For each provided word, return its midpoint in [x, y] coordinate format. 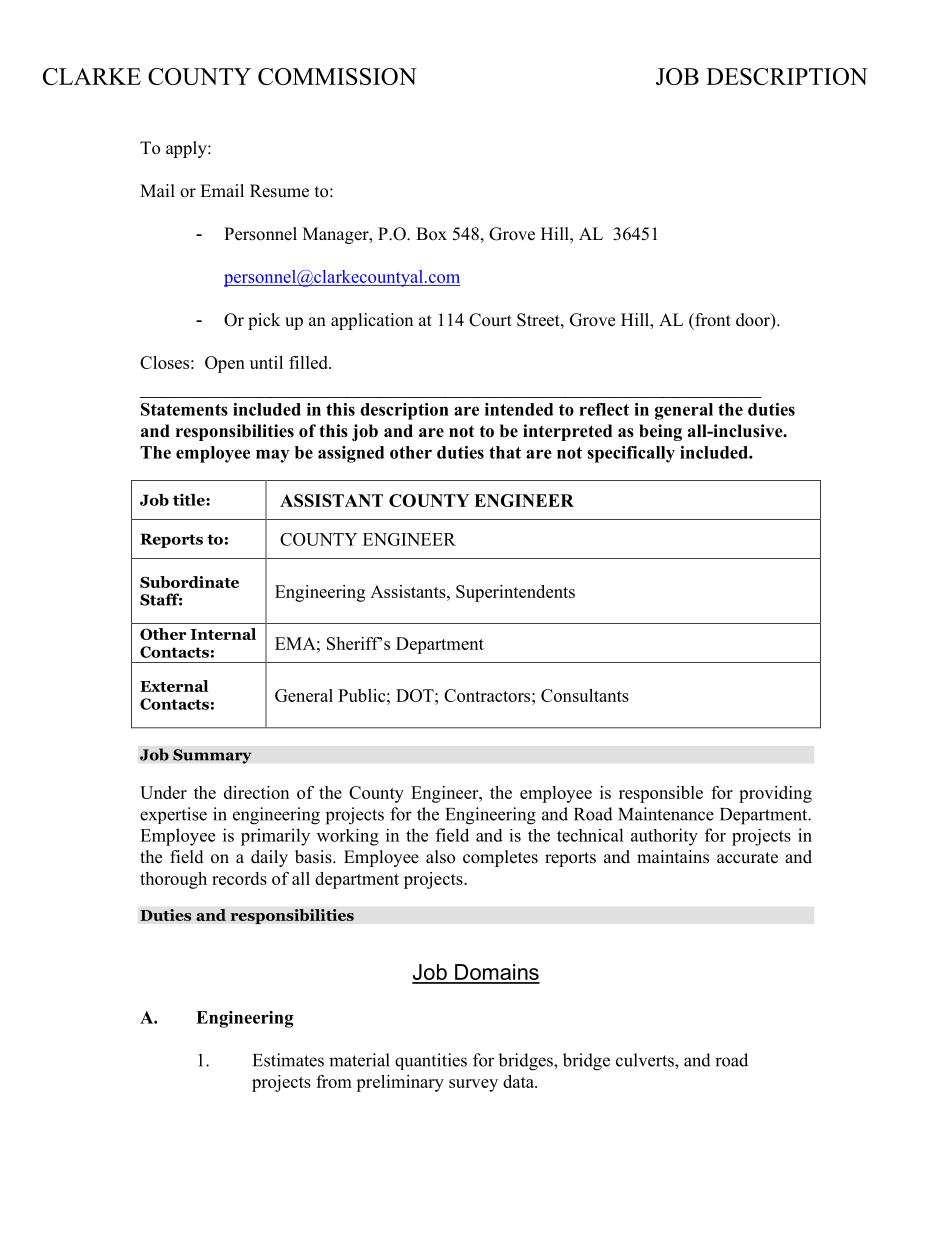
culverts [646, 1060]
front [712, 320]
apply [187, 149]
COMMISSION [337, 76]
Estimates [288, 1060]
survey [473, 1085]
